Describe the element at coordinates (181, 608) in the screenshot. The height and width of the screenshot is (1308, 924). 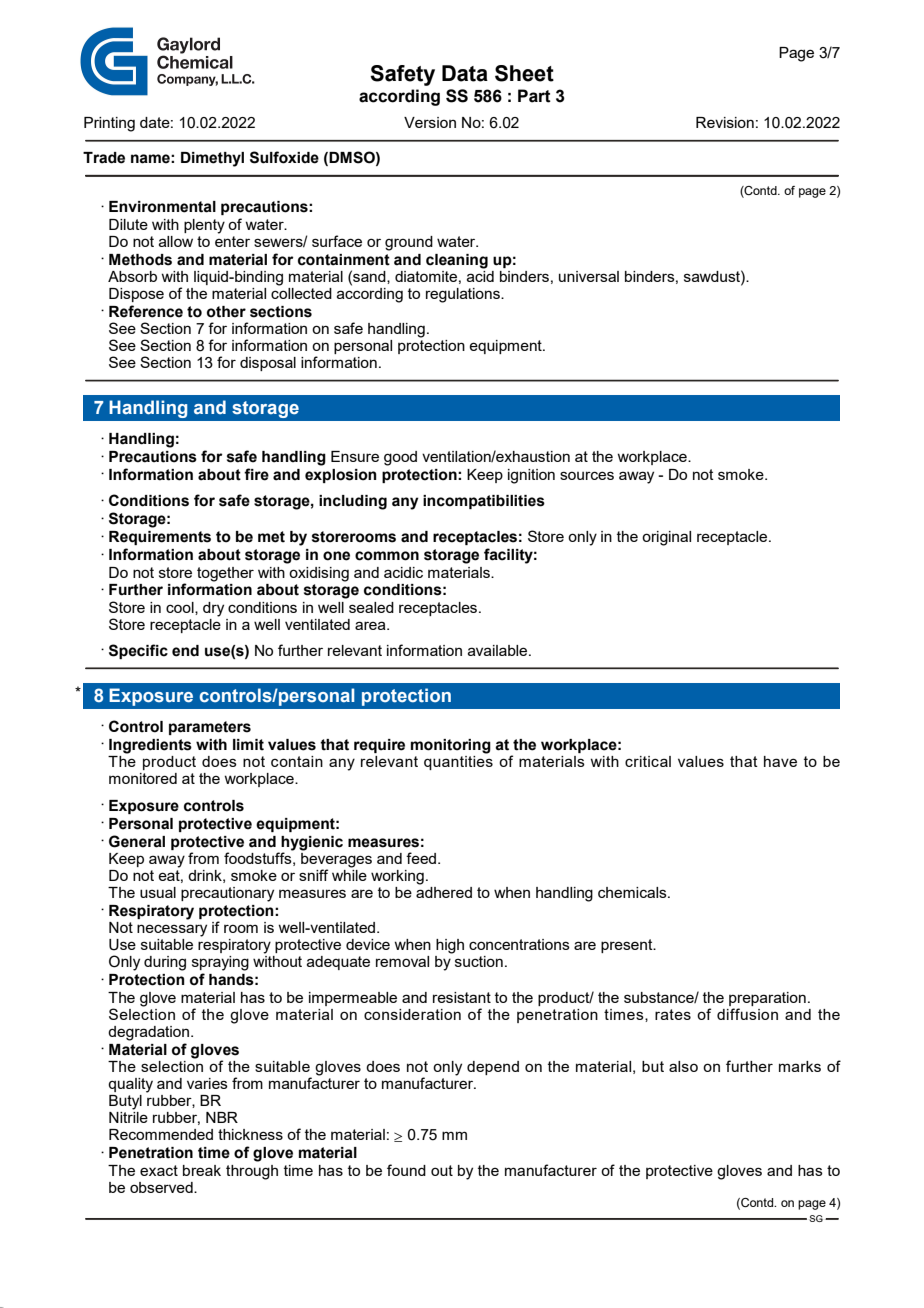
I see `cool` at that location.
